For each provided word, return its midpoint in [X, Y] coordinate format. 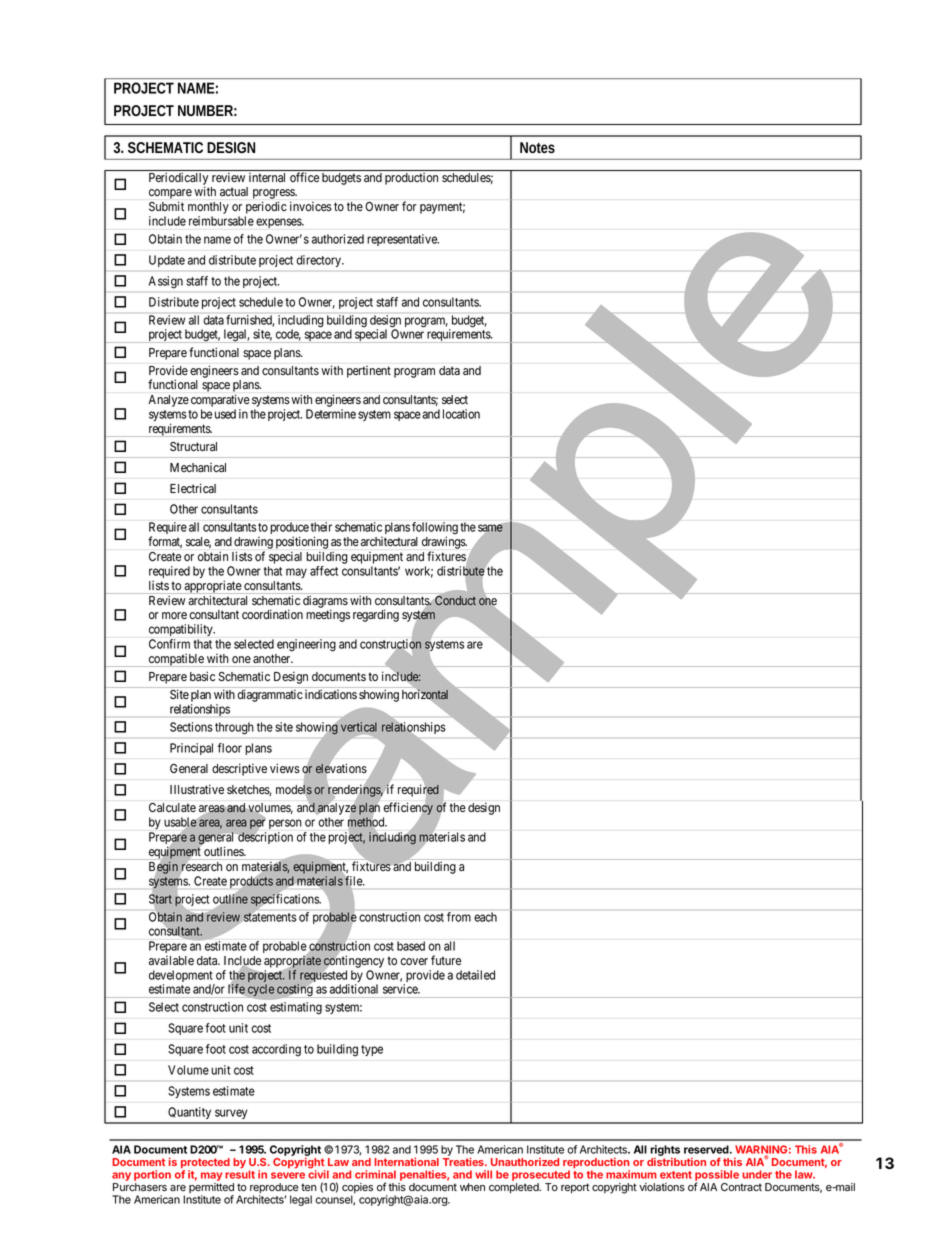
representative [403, 240]
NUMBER [205, 110]
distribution [676, 1162]
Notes [537, 147]
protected [205, 1164]
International [406, 1161]
